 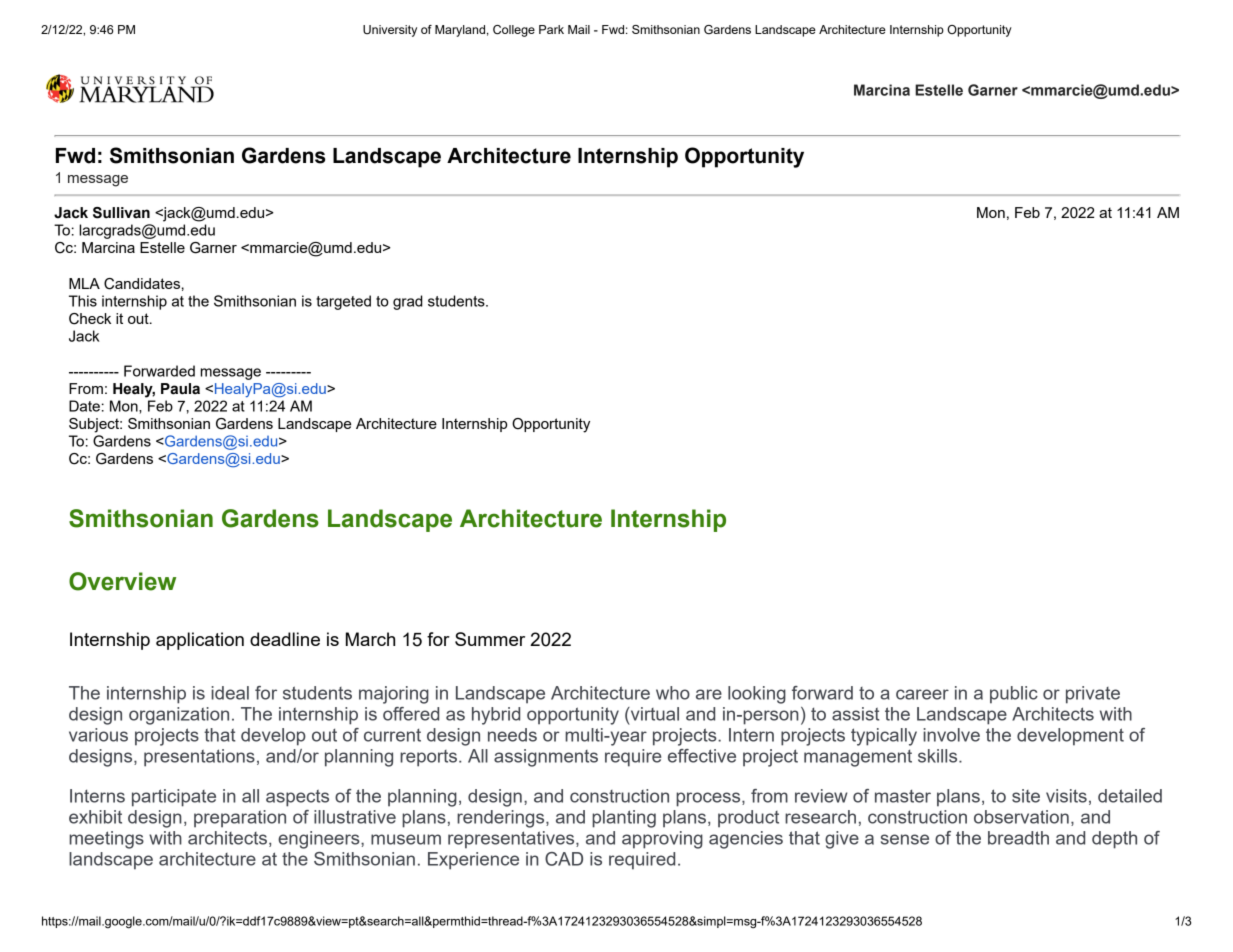 What do you see at coordinates (490, 639) in the screenshot?
I see `Summer` at bounding box center [490, 639].
